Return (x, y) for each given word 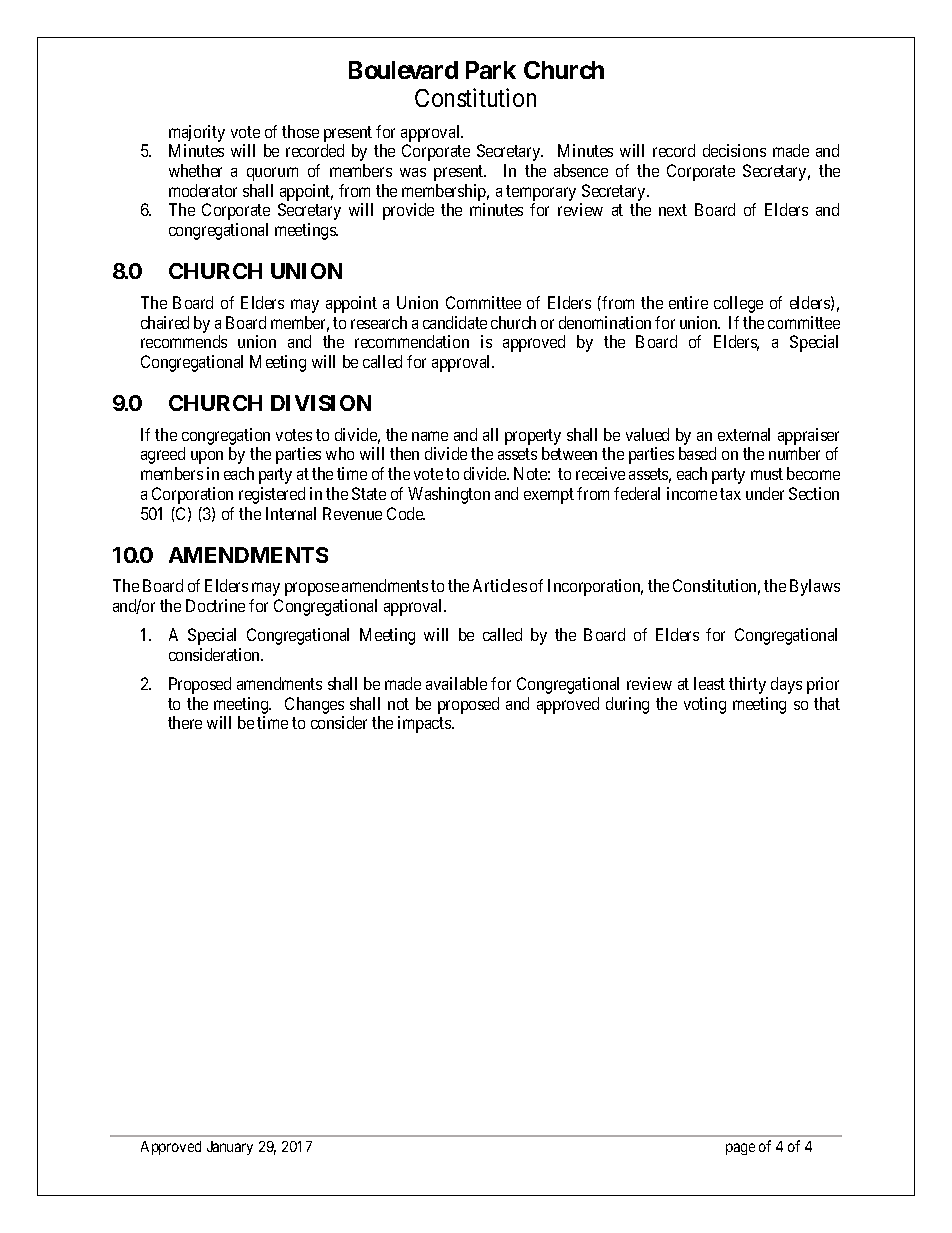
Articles (500, 585)
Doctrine (215, 605)
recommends (184, 341)
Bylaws (815, 587)
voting (705, 705)
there (185, 722)
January (230, 1148)
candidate (455, 322)
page (740, 1149)
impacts (425, 724)
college (738, 304)
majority (197, 133)
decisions (734, 150)
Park (491, 70)
